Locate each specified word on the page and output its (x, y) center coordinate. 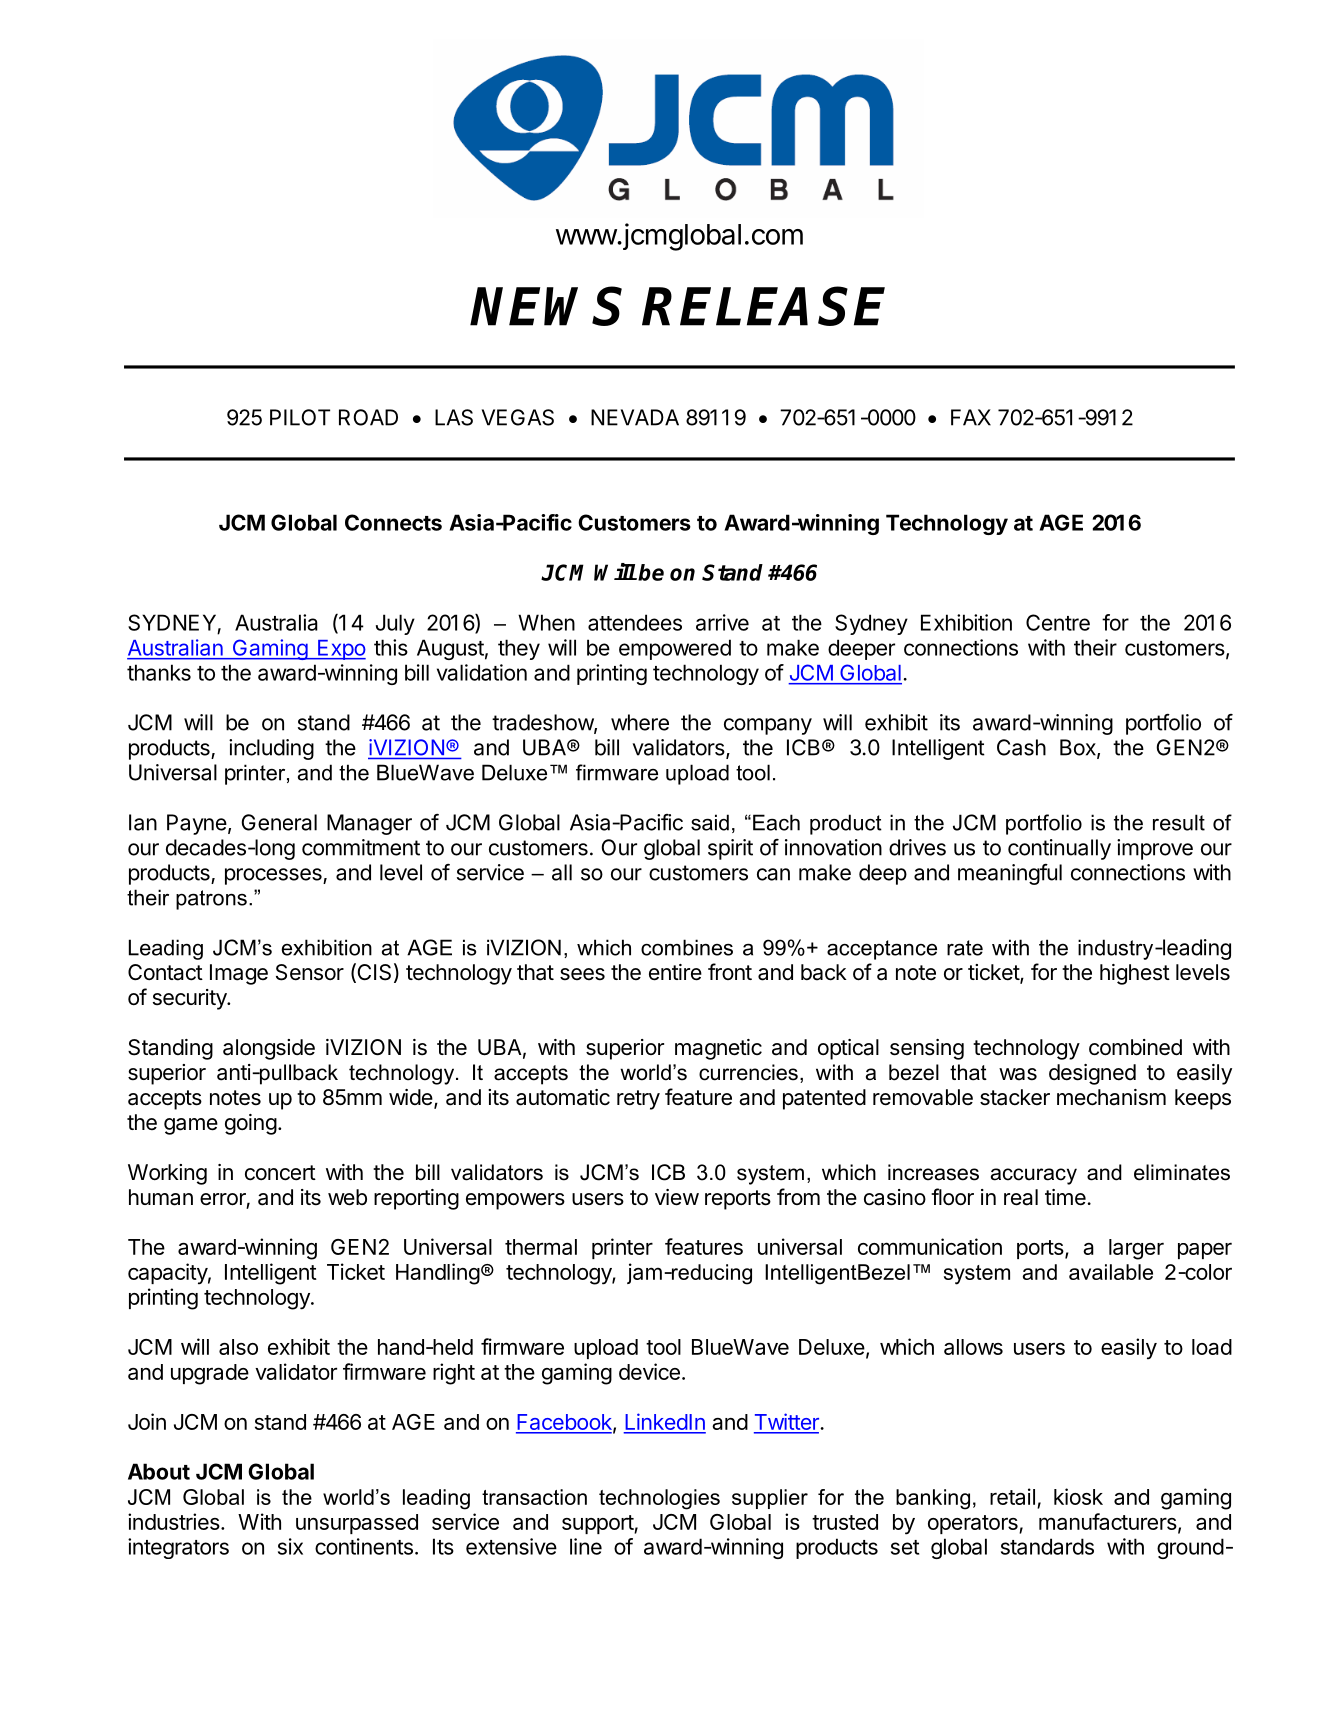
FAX (971, 417)
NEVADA (635, 417)
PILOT (300, 417)
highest (1135, 974)
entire (675, 972)
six (290, 1546)
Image (239, 974)
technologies (659, 1499)
